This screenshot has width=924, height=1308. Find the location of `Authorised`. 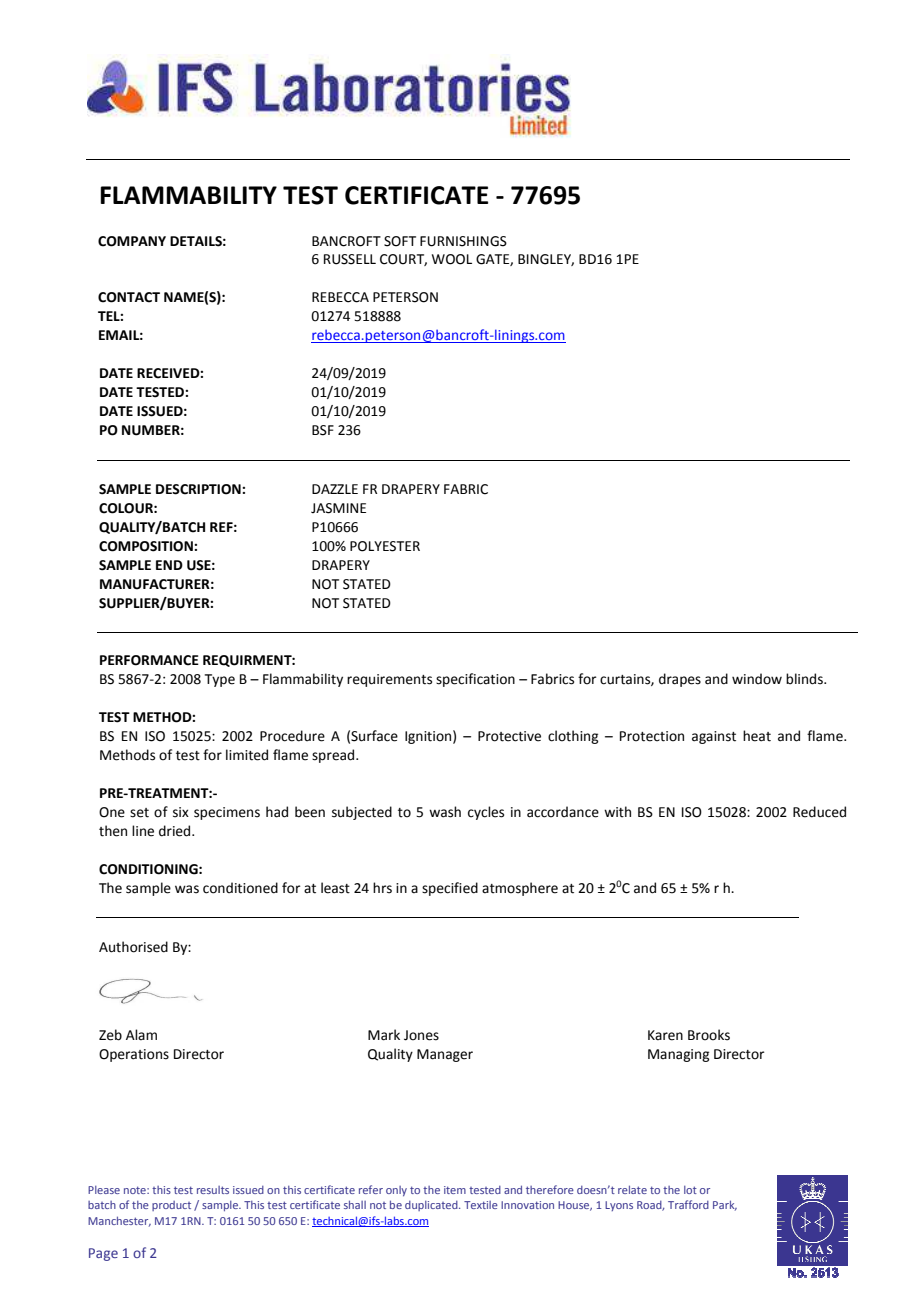

Authorised is located at coordinates (133, 947).
